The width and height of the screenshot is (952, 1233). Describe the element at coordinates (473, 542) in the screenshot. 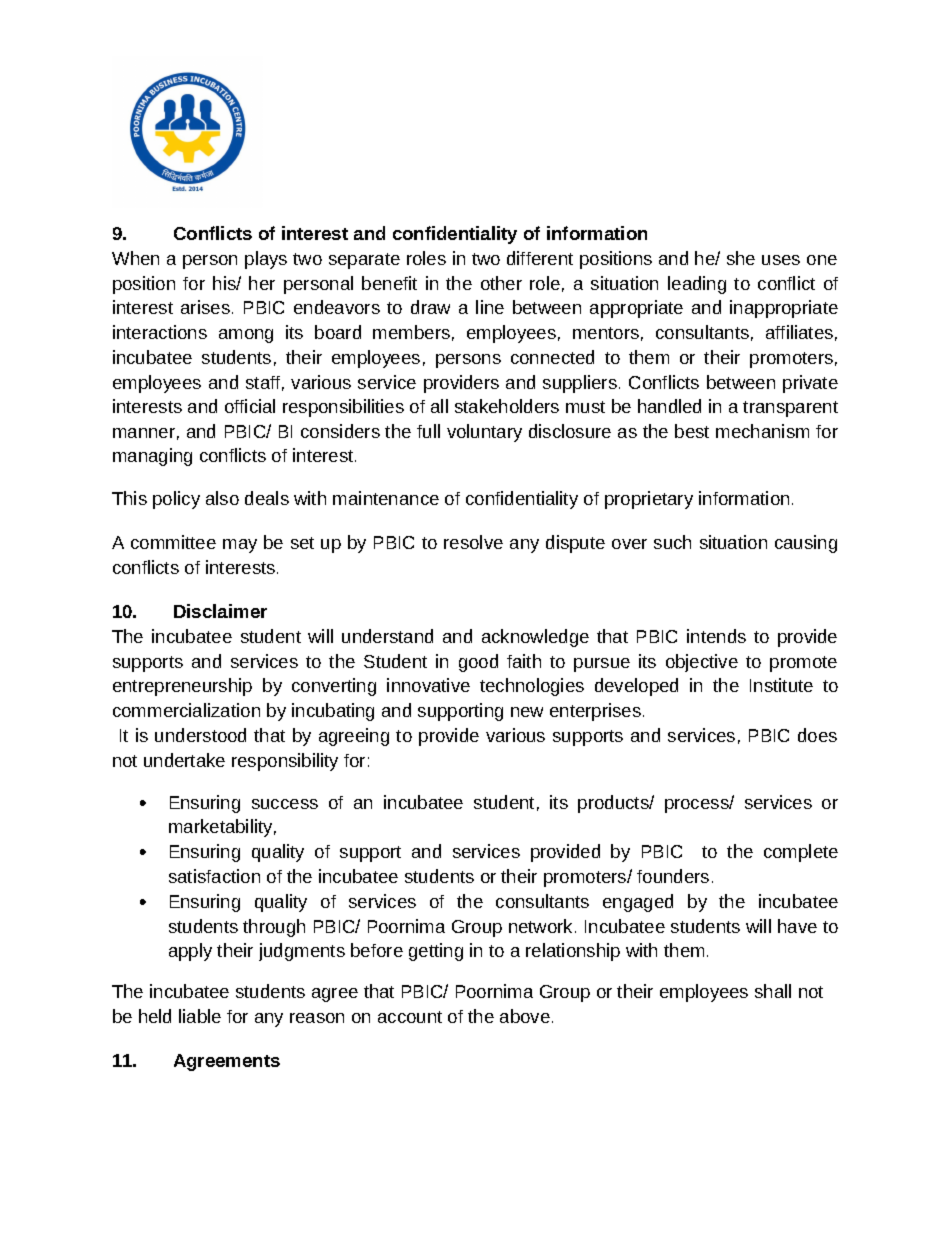

I see `resolve` at that location.
